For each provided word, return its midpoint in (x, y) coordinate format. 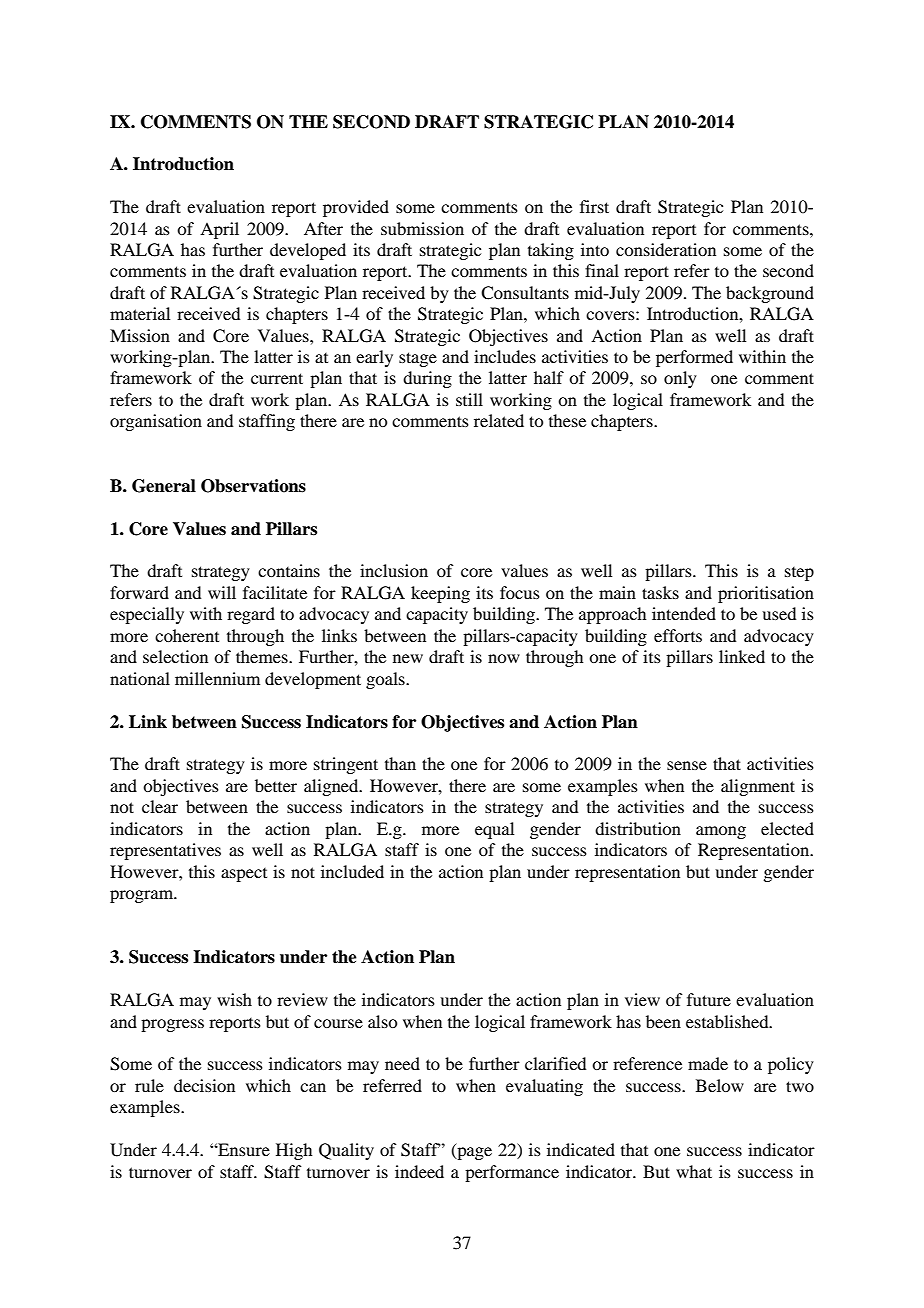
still (469, 399)
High (294, 1151)
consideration (666, 249)
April (219, 230)
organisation (156, 422)
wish (234, 999)
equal (494, 830)
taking (551, 251)
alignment (758, 787)
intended (684, 613)
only (680, 379)
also (382, 1021)
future (709, 999)
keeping (440, 594)
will (222, 592)
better (276, 785)
